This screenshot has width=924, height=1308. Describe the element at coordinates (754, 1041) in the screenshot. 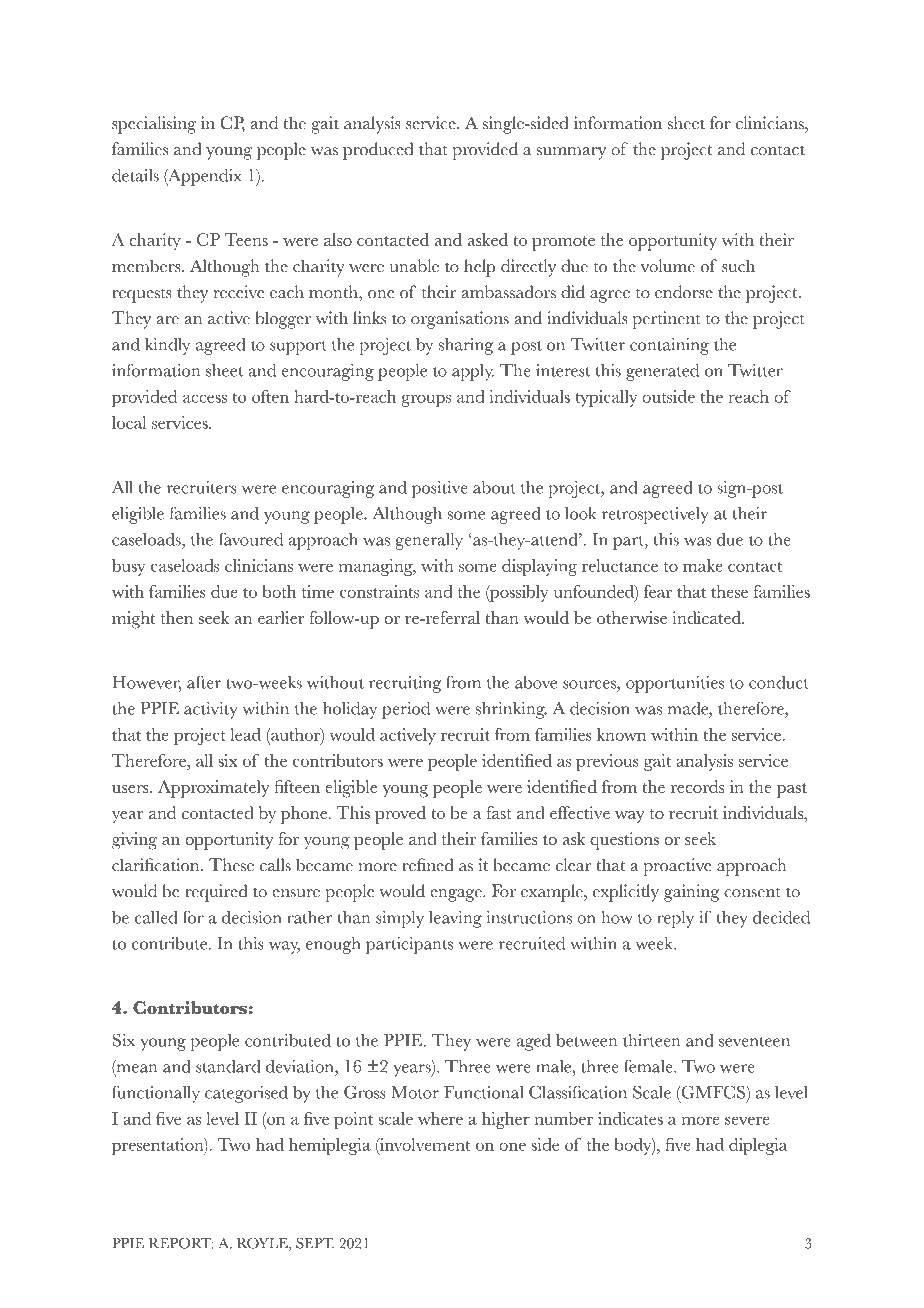

I see `seventeen` at that location.
